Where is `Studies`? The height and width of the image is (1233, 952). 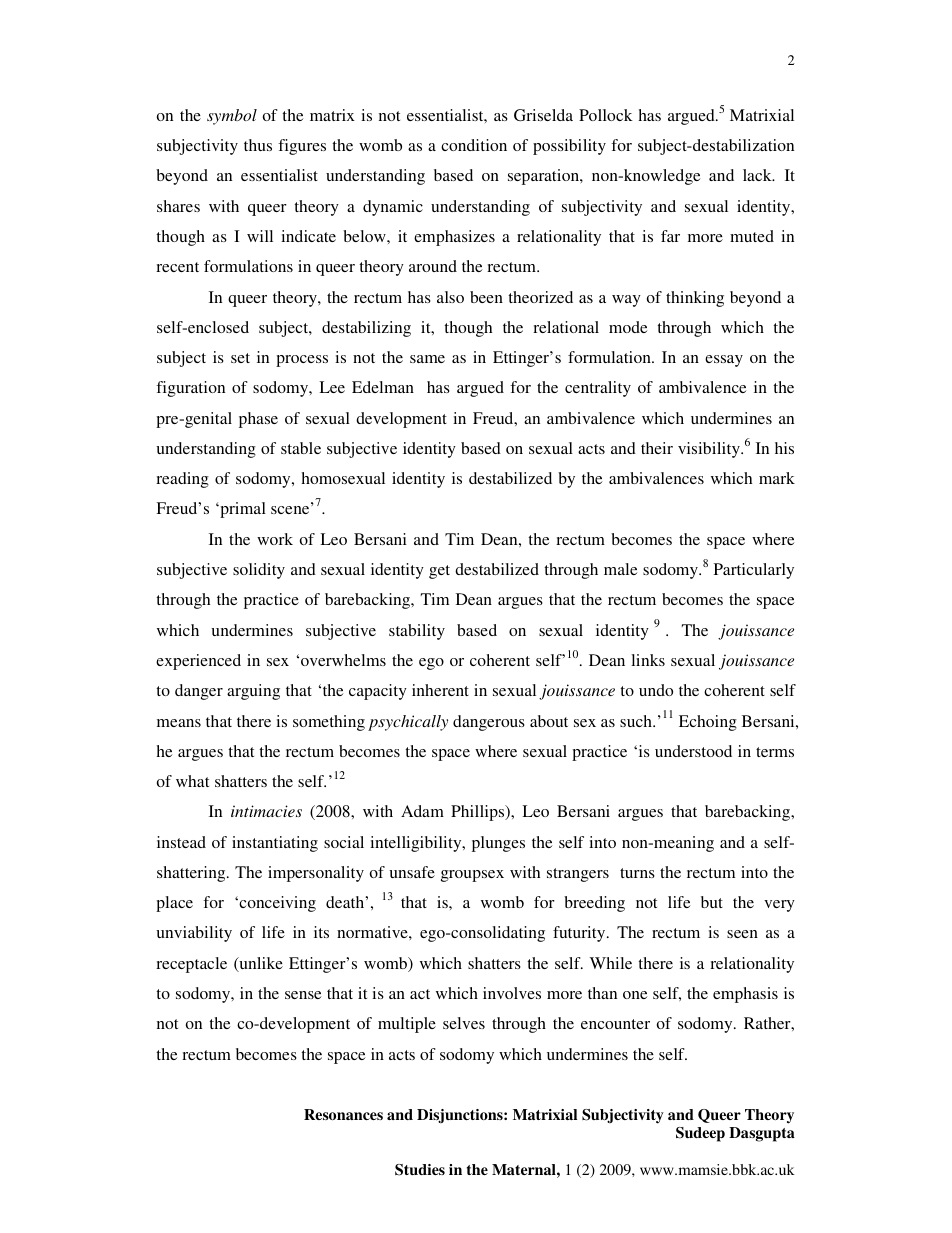 Studies is located at coordinates (420, 1170).
